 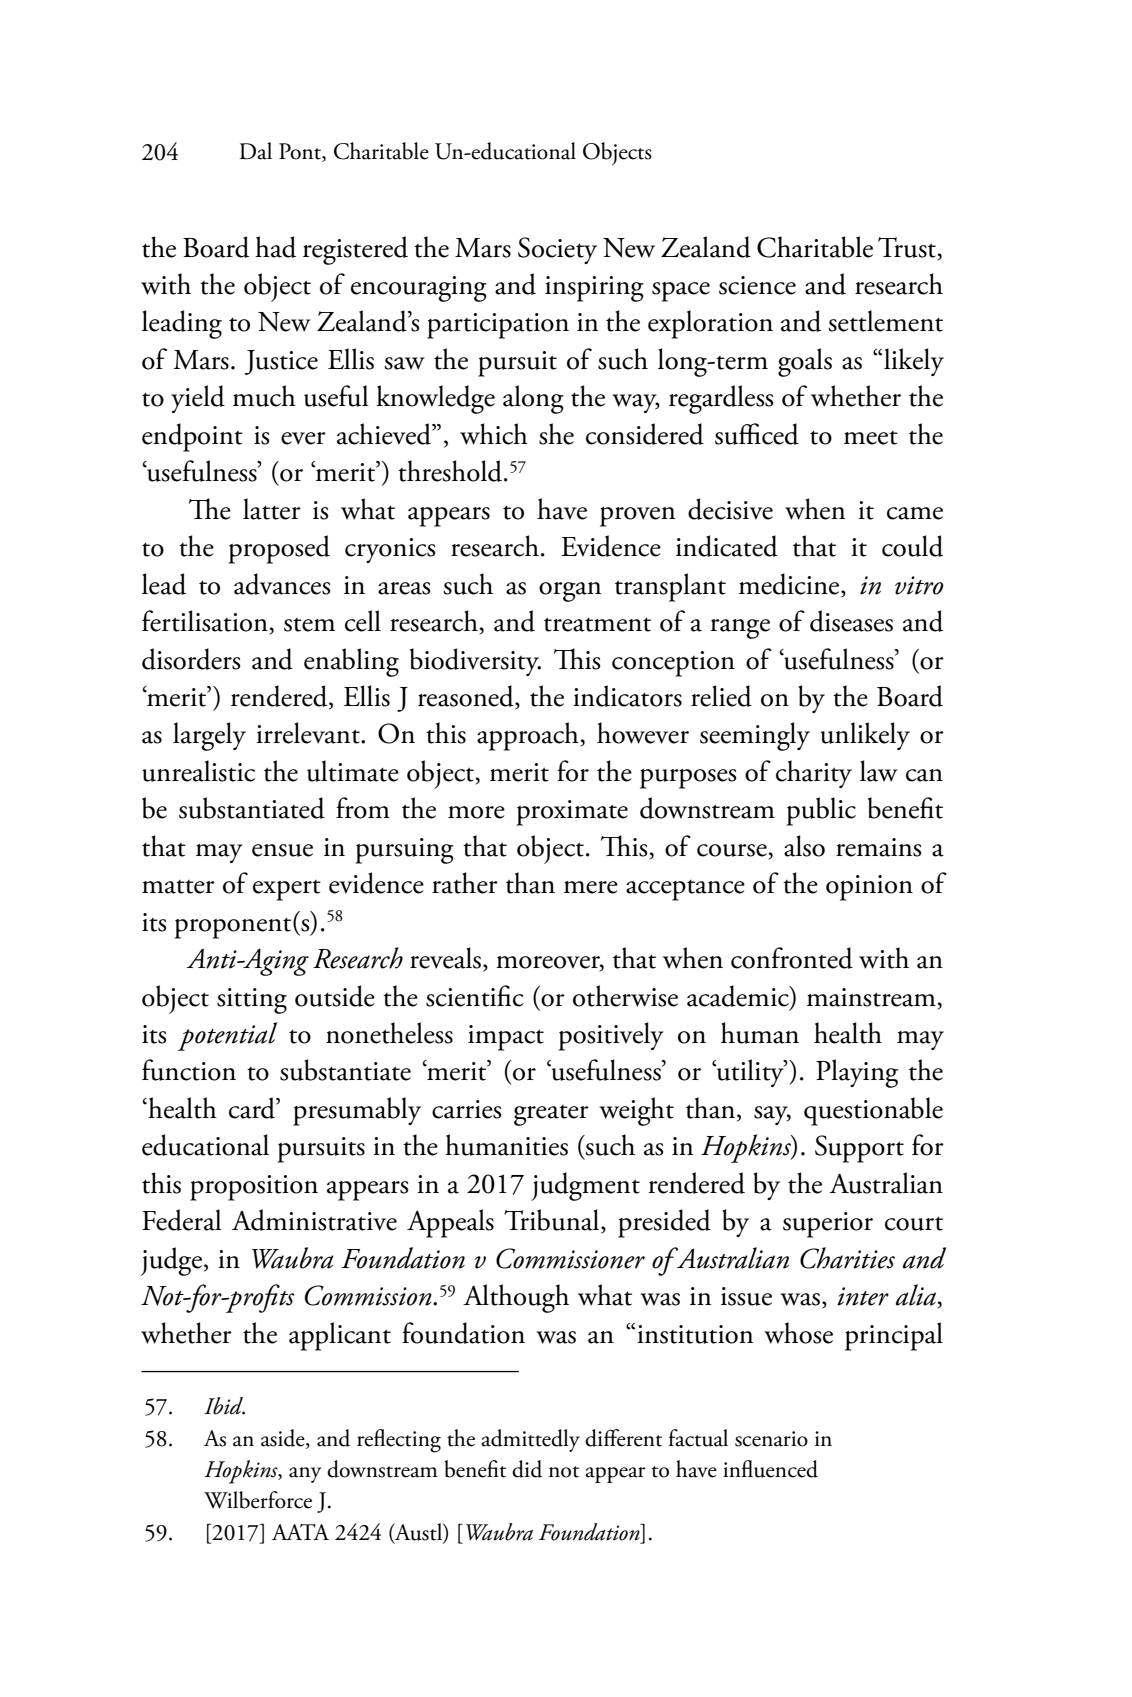 I want to click on potential, so click(x=227, y=1036).
